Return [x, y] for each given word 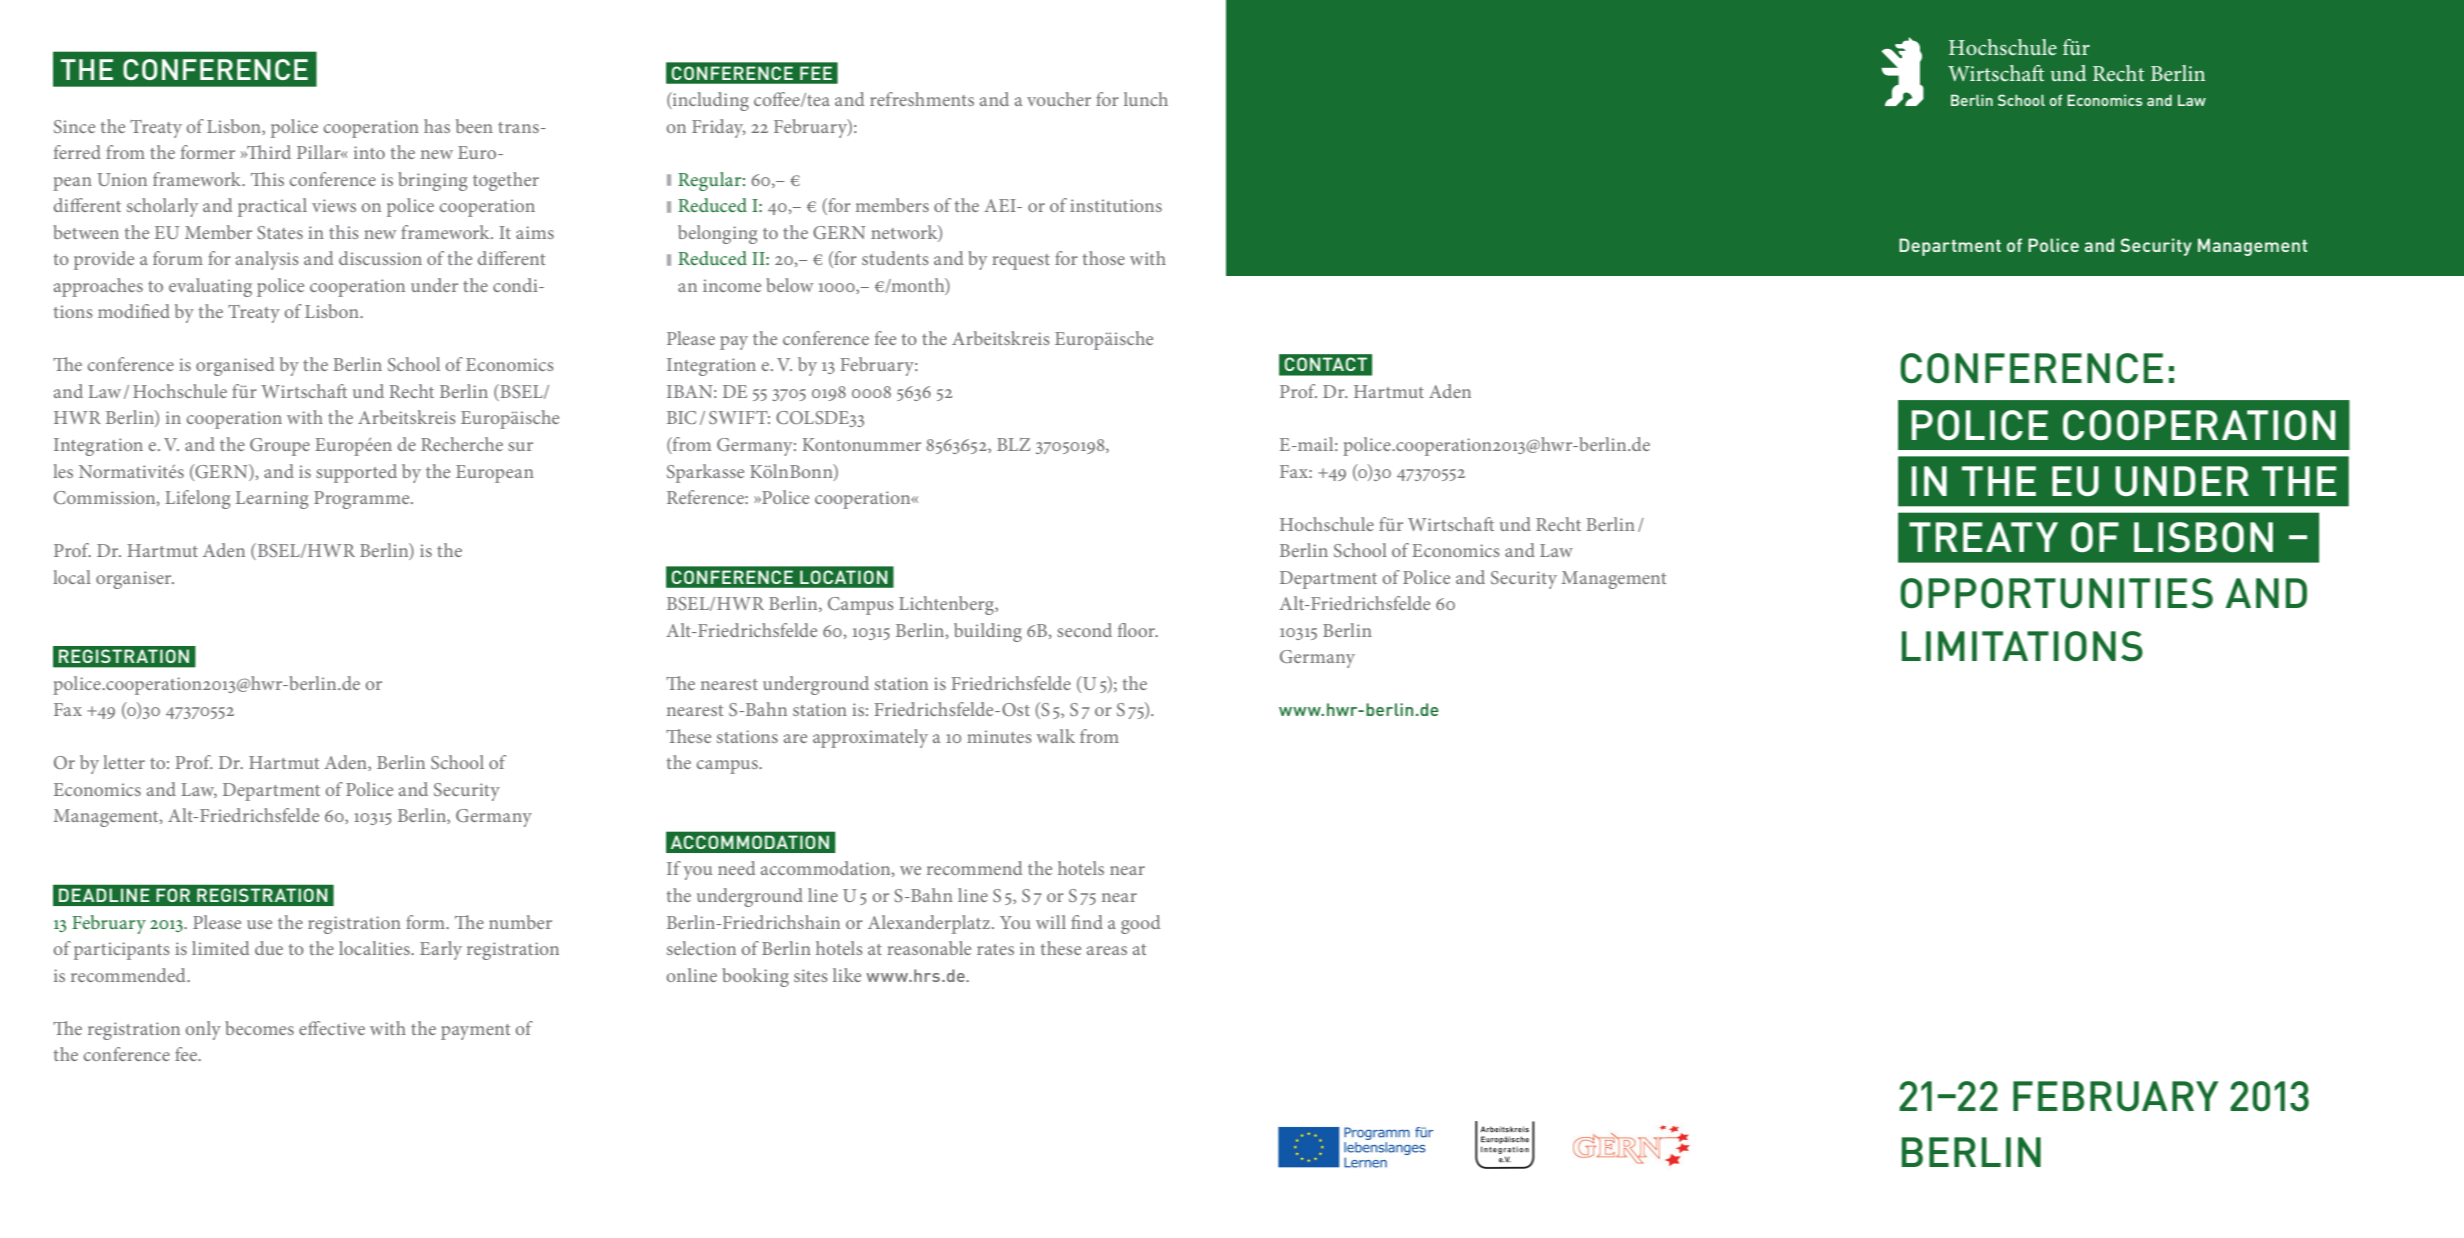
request [1021, 262]
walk [1056, 736]
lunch [1146, 99]
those [1104, 258]
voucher [1059, 99]
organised [235, 366]
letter [124, 762]
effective [332, 1028]
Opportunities [2056, 593]
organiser [135, 580]
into [369, 152]
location [843, 577]
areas [1107, 950]
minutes [999, 736]
